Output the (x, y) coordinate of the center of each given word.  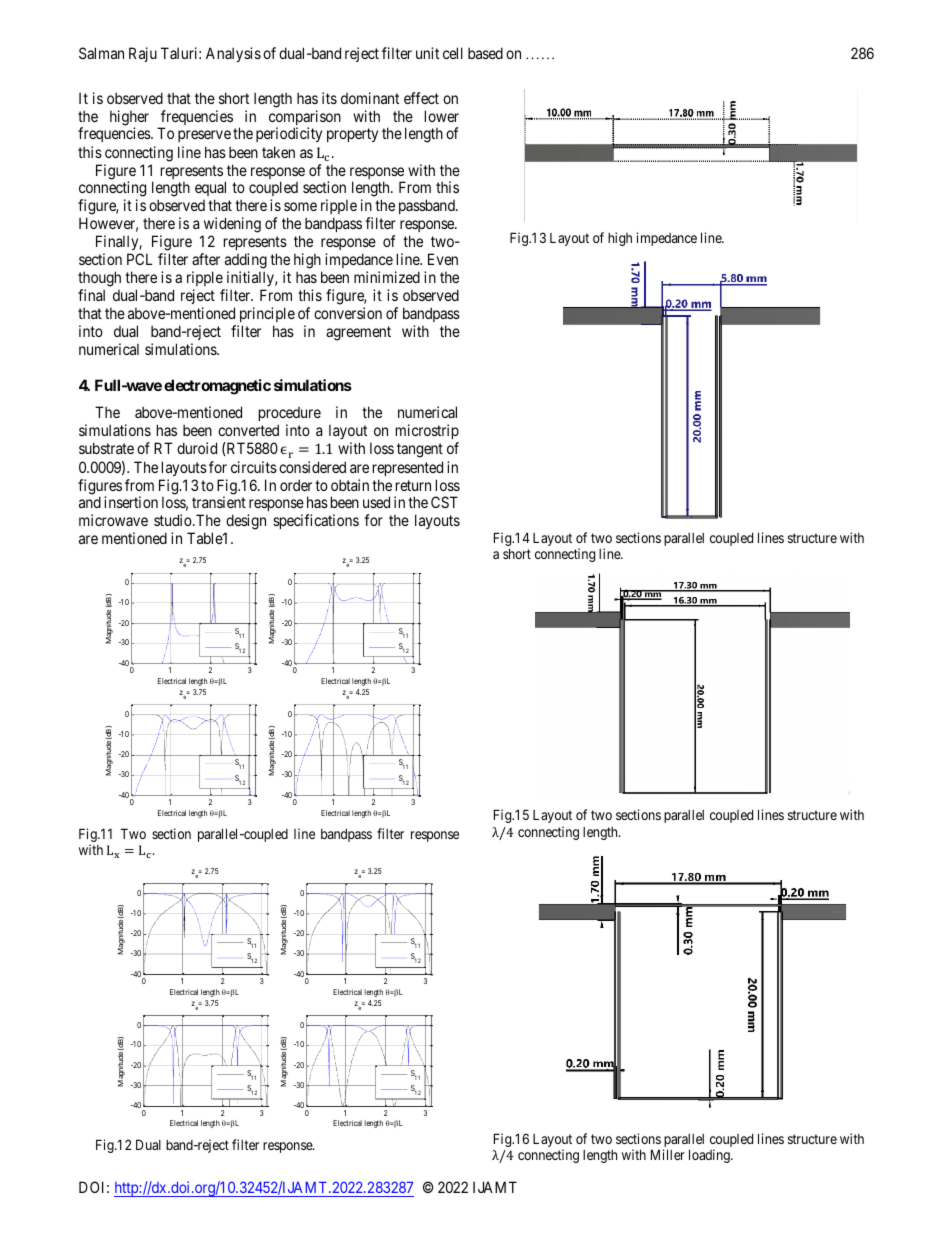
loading (710, 1156)
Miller (668, 1154)
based (485, 53)
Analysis (233, 54)
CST (444, 502)
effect (421, 98)
